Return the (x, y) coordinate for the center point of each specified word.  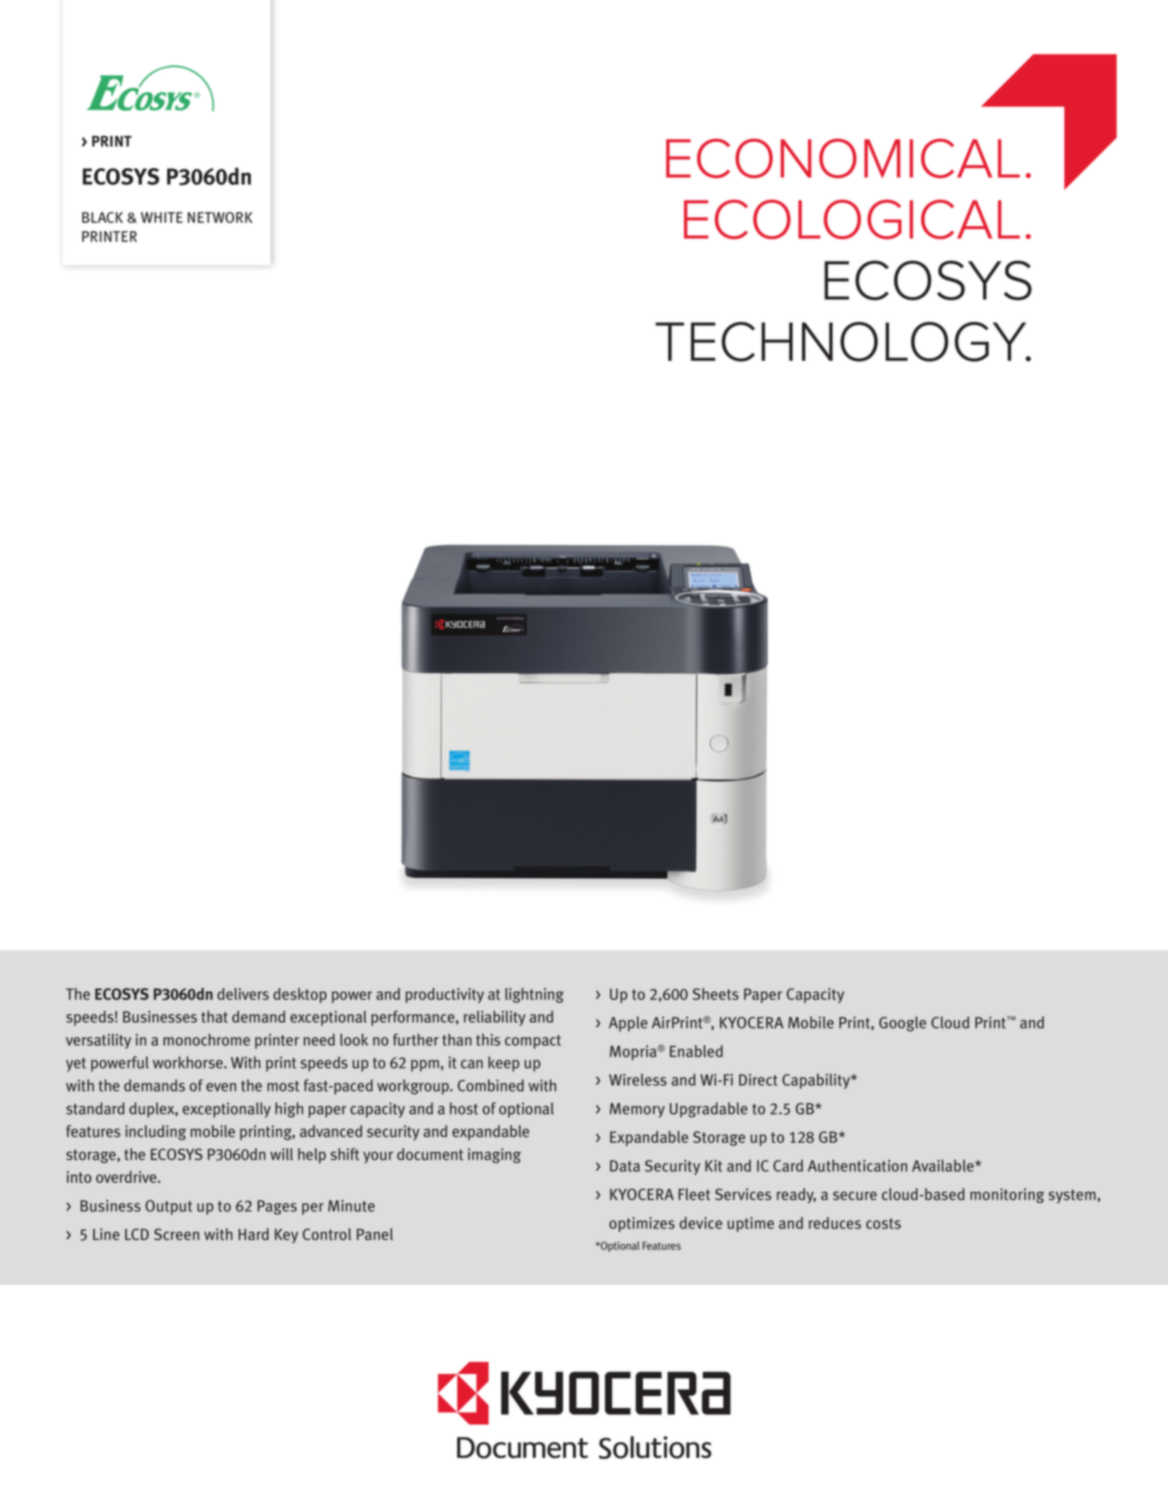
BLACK (102, 217)
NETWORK (220, 217)
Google (902, 1024)
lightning (534, 995)
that (214, 1016)
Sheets (716, 994)
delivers (243, 994)
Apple (628, 1024)
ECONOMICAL (843, 158)
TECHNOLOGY (842, 342)
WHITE (162, 217)
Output (168, 1207)
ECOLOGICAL (852, 219)
